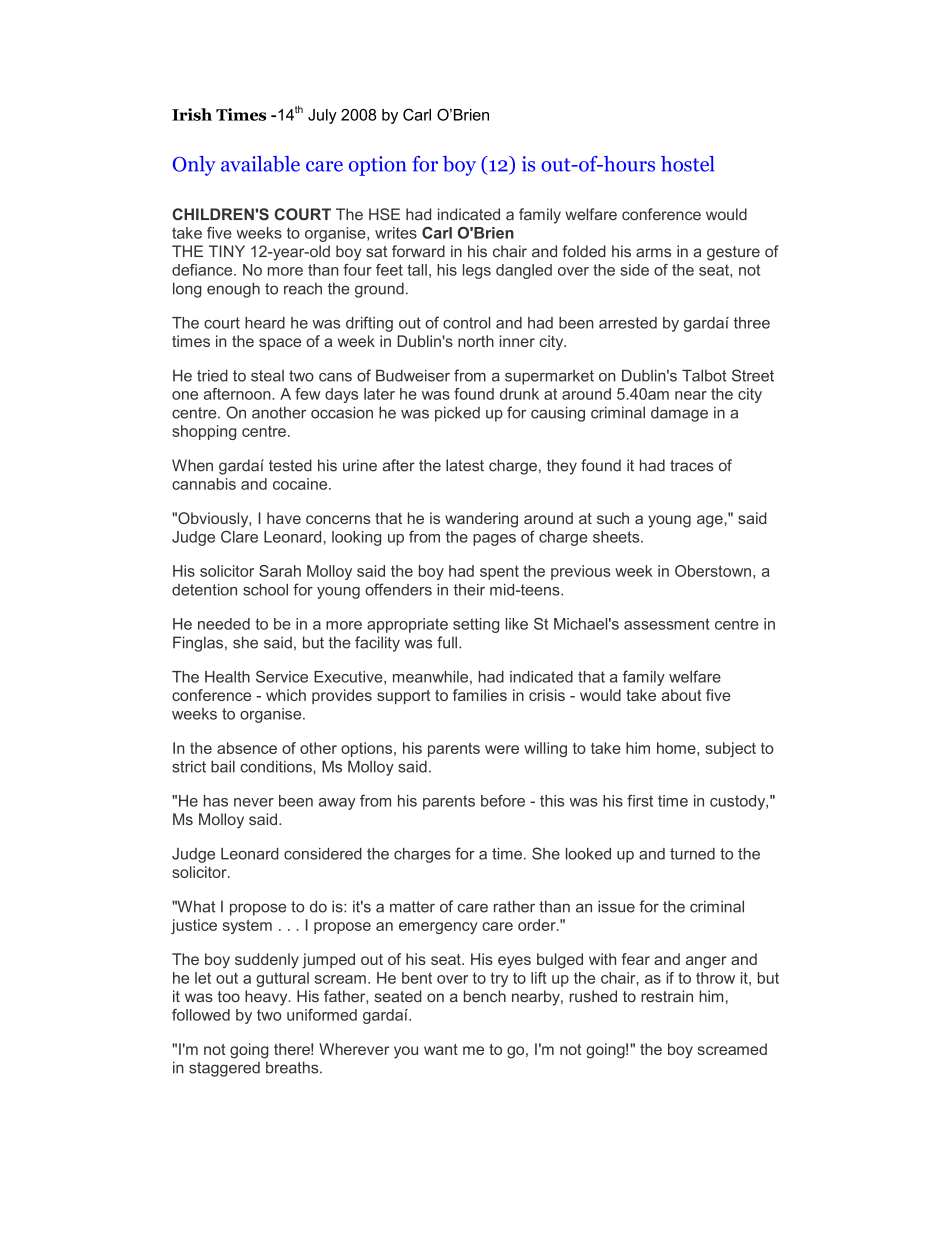 Image resolution: width=952 pixels, height=1233 pixels. Describe the element at coordinates (687, 164) in the page. I see `hostel` at that location.
